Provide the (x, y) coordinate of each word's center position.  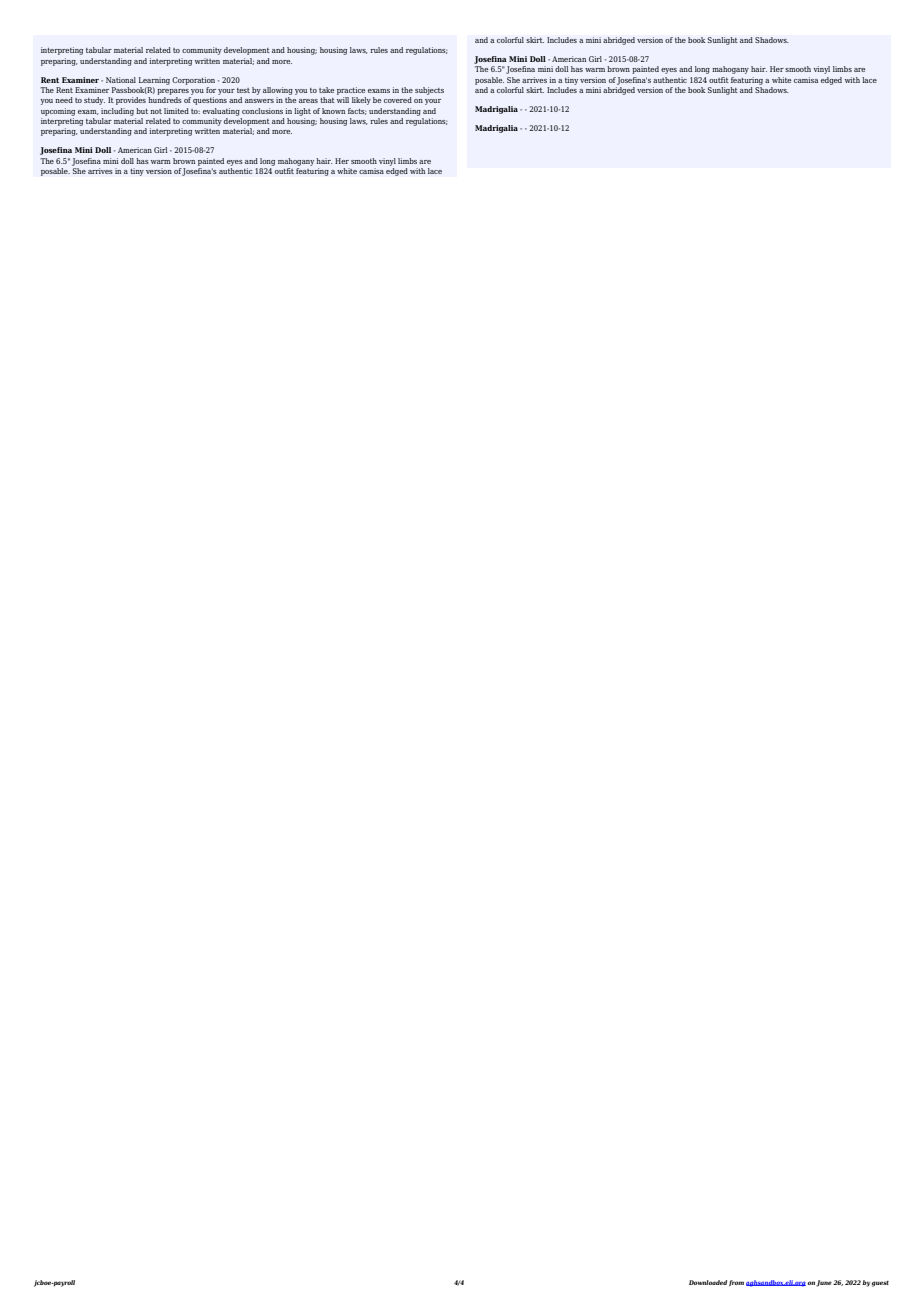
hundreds (165, 100)
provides (131, 101)
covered (398, 100)
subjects (429, 91)
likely (361, 101)
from (736, 1283)
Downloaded (708, 1282)
